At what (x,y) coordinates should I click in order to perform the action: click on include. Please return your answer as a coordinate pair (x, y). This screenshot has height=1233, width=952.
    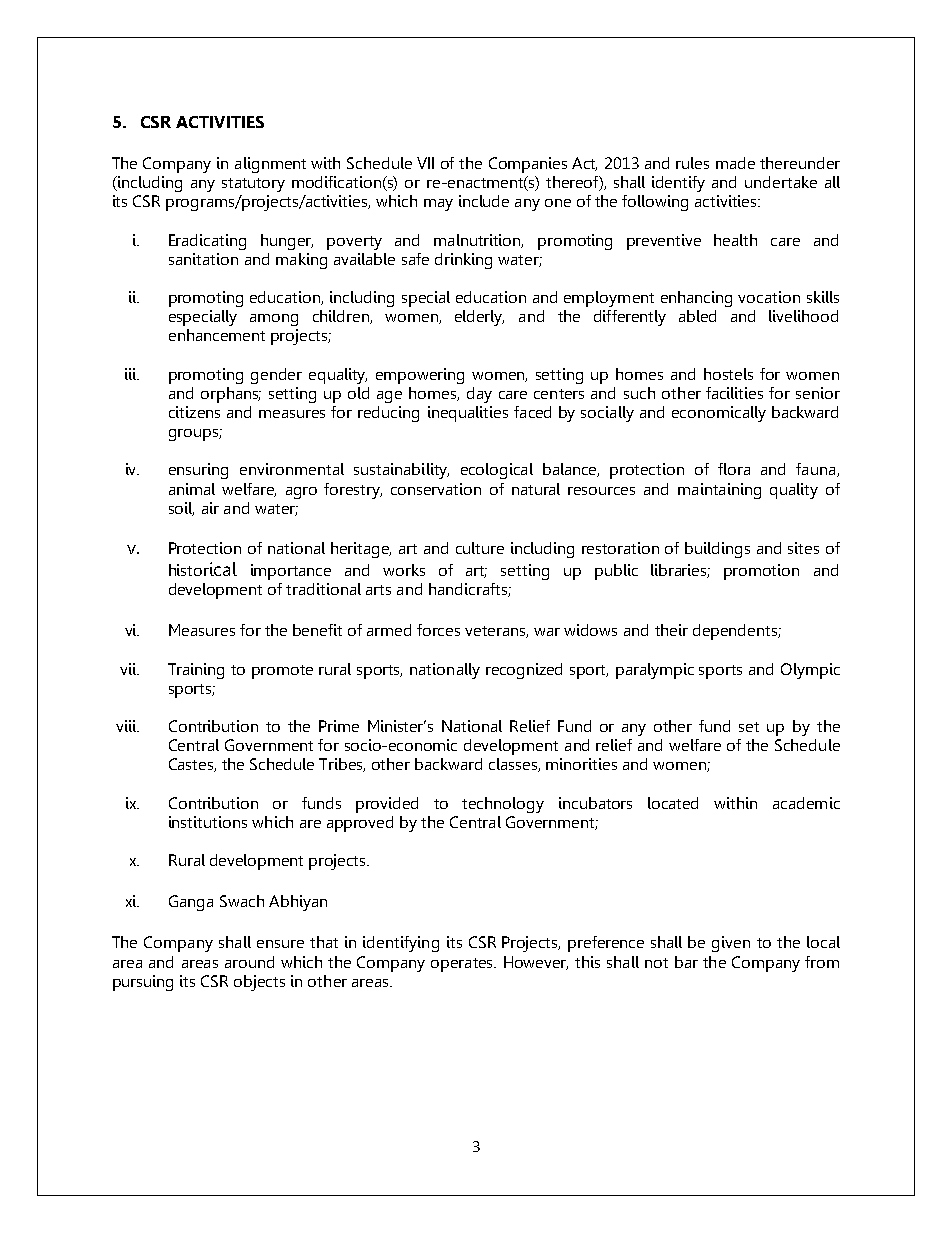
    Looking at the image, I should click on (484, 201).
